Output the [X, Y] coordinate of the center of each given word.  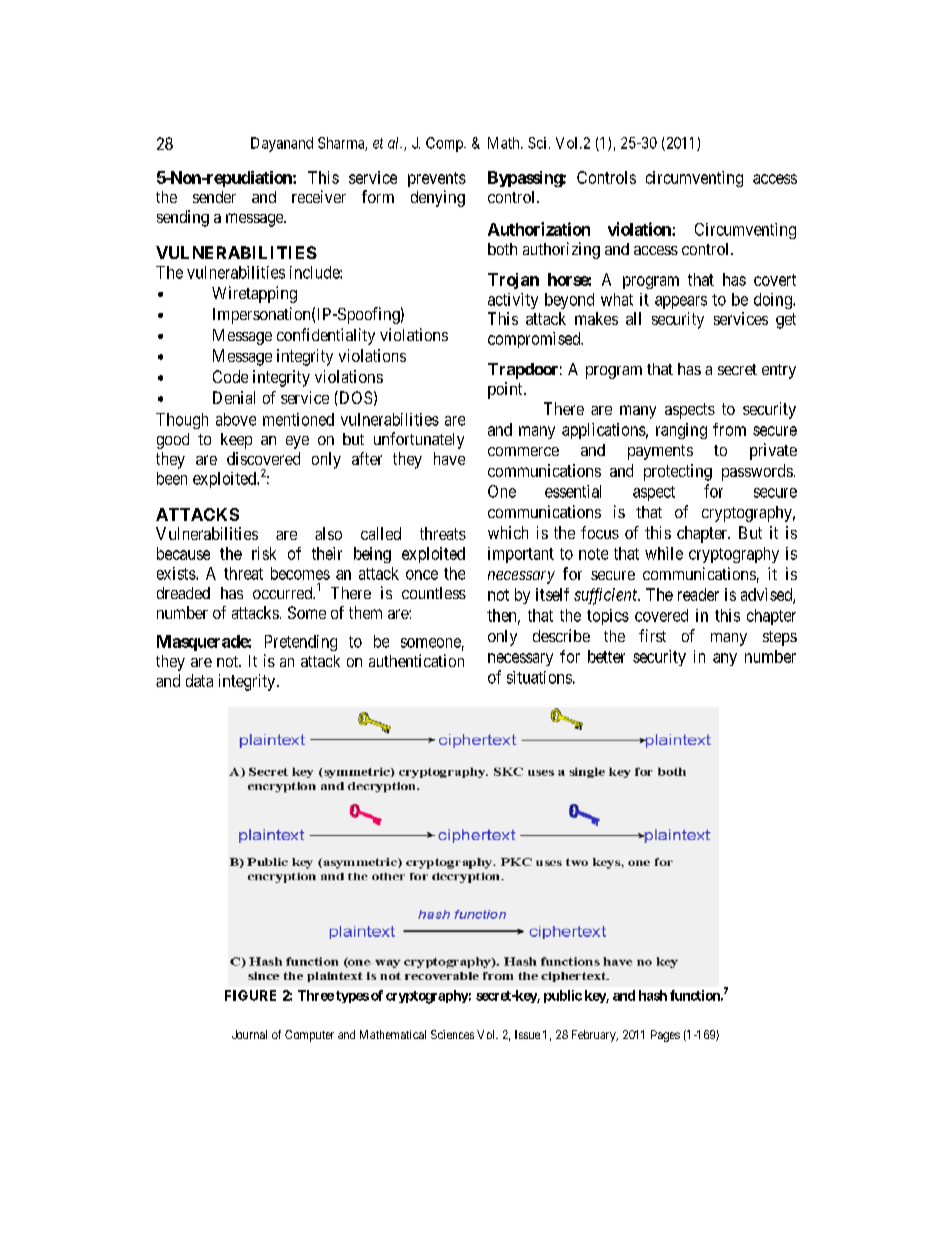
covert [775, 280]
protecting [678, 472]
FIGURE [250, 995]
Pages [665, 1036]
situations [539, 677]
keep [236, 441]
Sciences [452, 1034]
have [449, 458]
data [199, 680]
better [606, 656]
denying [438, 198]
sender [214, 197]
